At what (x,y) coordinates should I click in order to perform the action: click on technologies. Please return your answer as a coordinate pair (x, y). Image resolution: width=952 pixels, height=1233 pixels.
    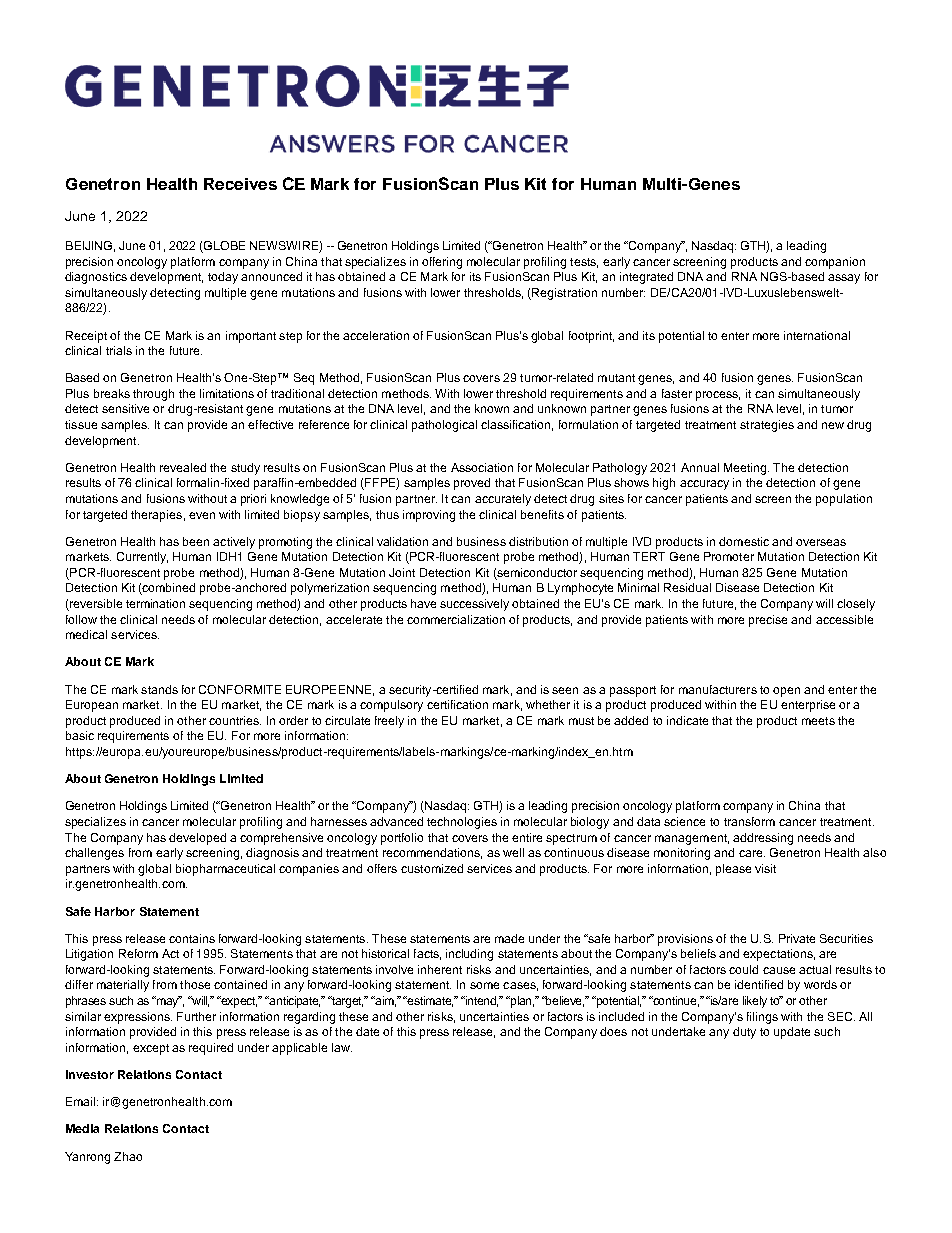
    Looking at the image, I should click on (462, 823).
